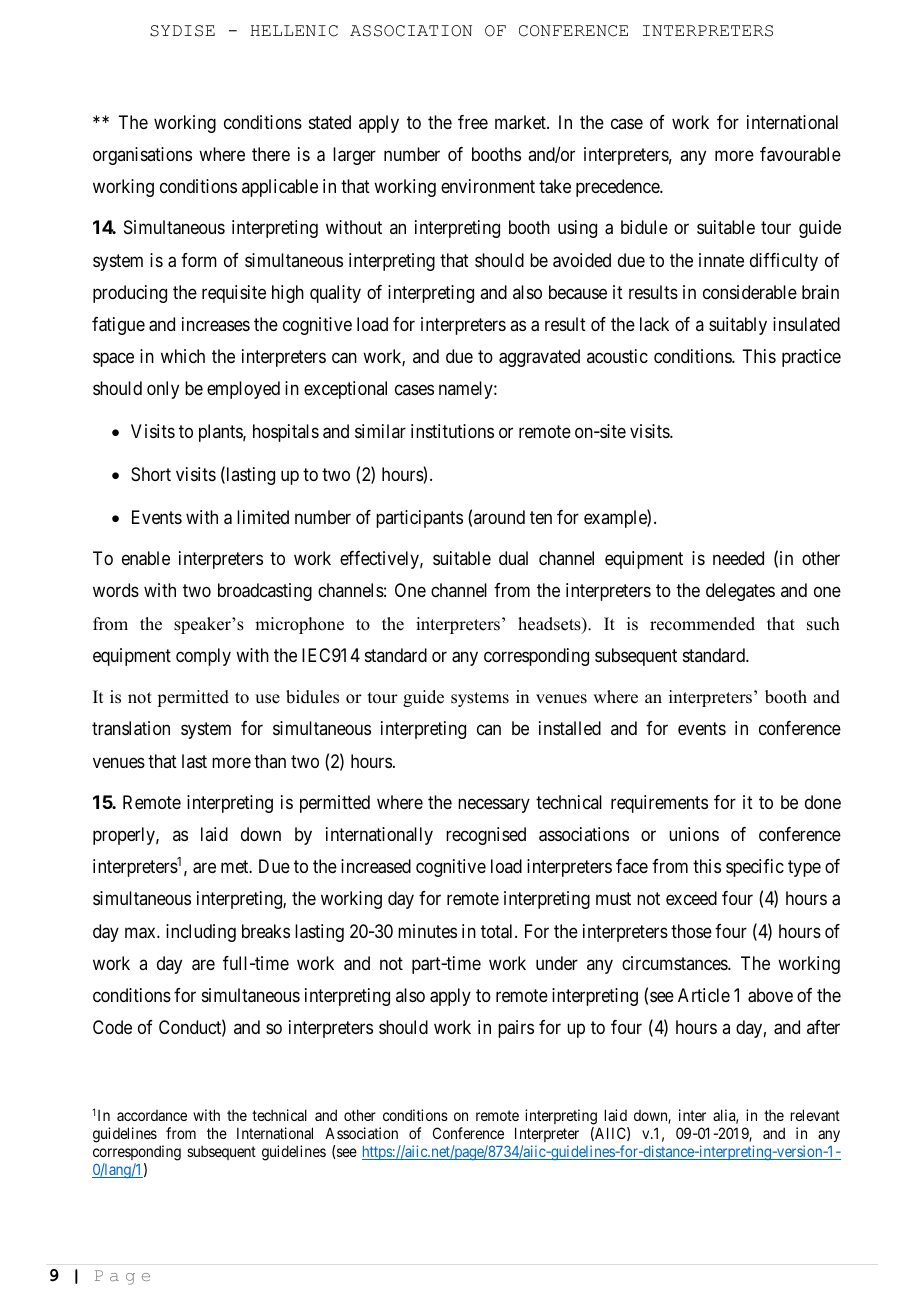 This page has width=924, height=1308. I want to click on dual, so click(513, 558).
